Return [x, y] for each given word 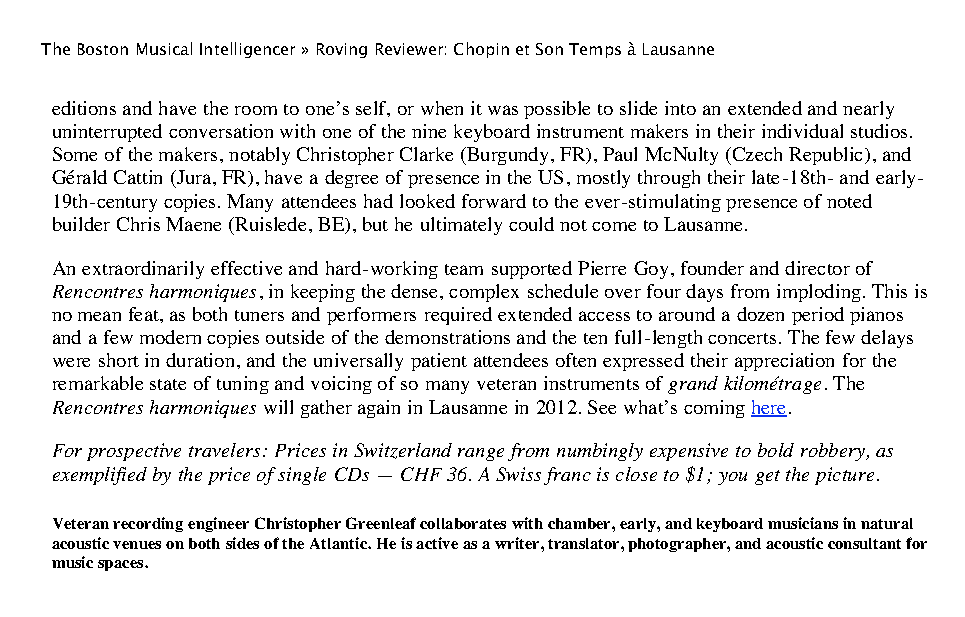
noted [849, 201]
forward [494, 201]
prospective [134, 452]
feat [145, 314]
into [680, 108]
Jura [194, 179]
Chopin [481, 50]
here [769, 408]
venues [137, 545]
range [481, 454]
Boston [103, 49]
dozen [760, 314]
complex [484, 293]
